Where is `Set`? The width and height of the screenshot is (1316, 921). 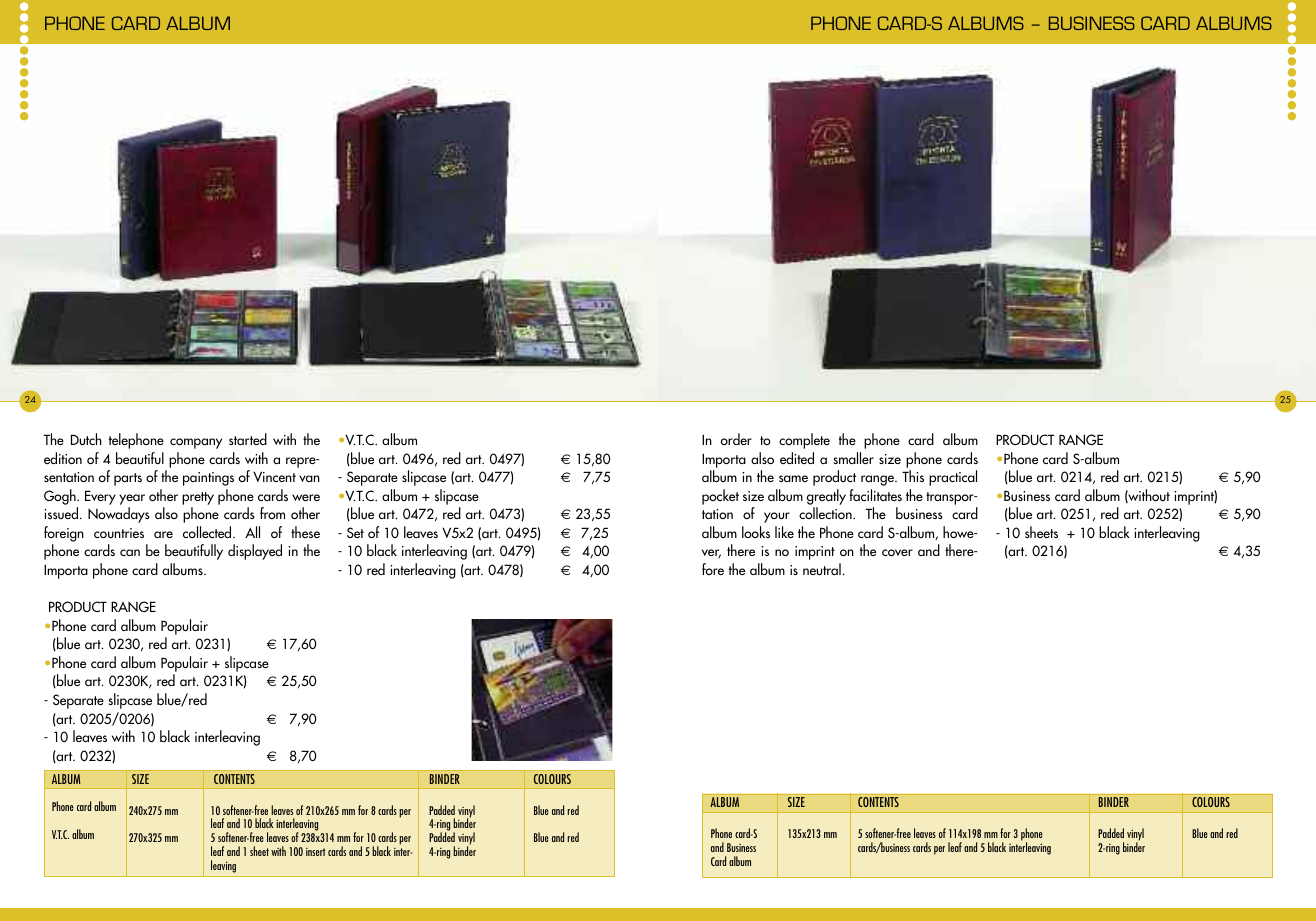
Set is located at coordinates (355, 532).
